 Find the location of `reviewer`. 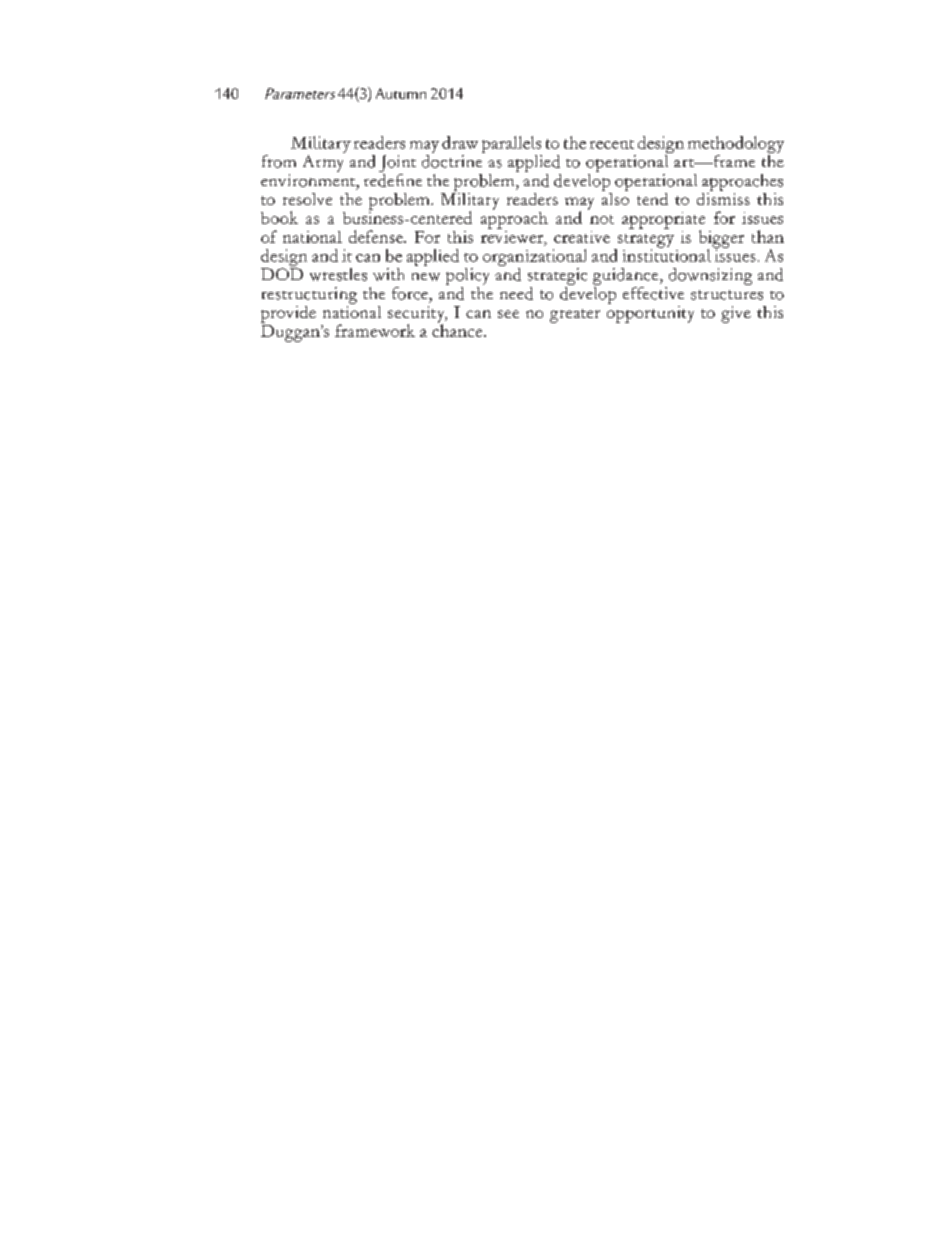

reviewer is located at coordinates (513, 237).
